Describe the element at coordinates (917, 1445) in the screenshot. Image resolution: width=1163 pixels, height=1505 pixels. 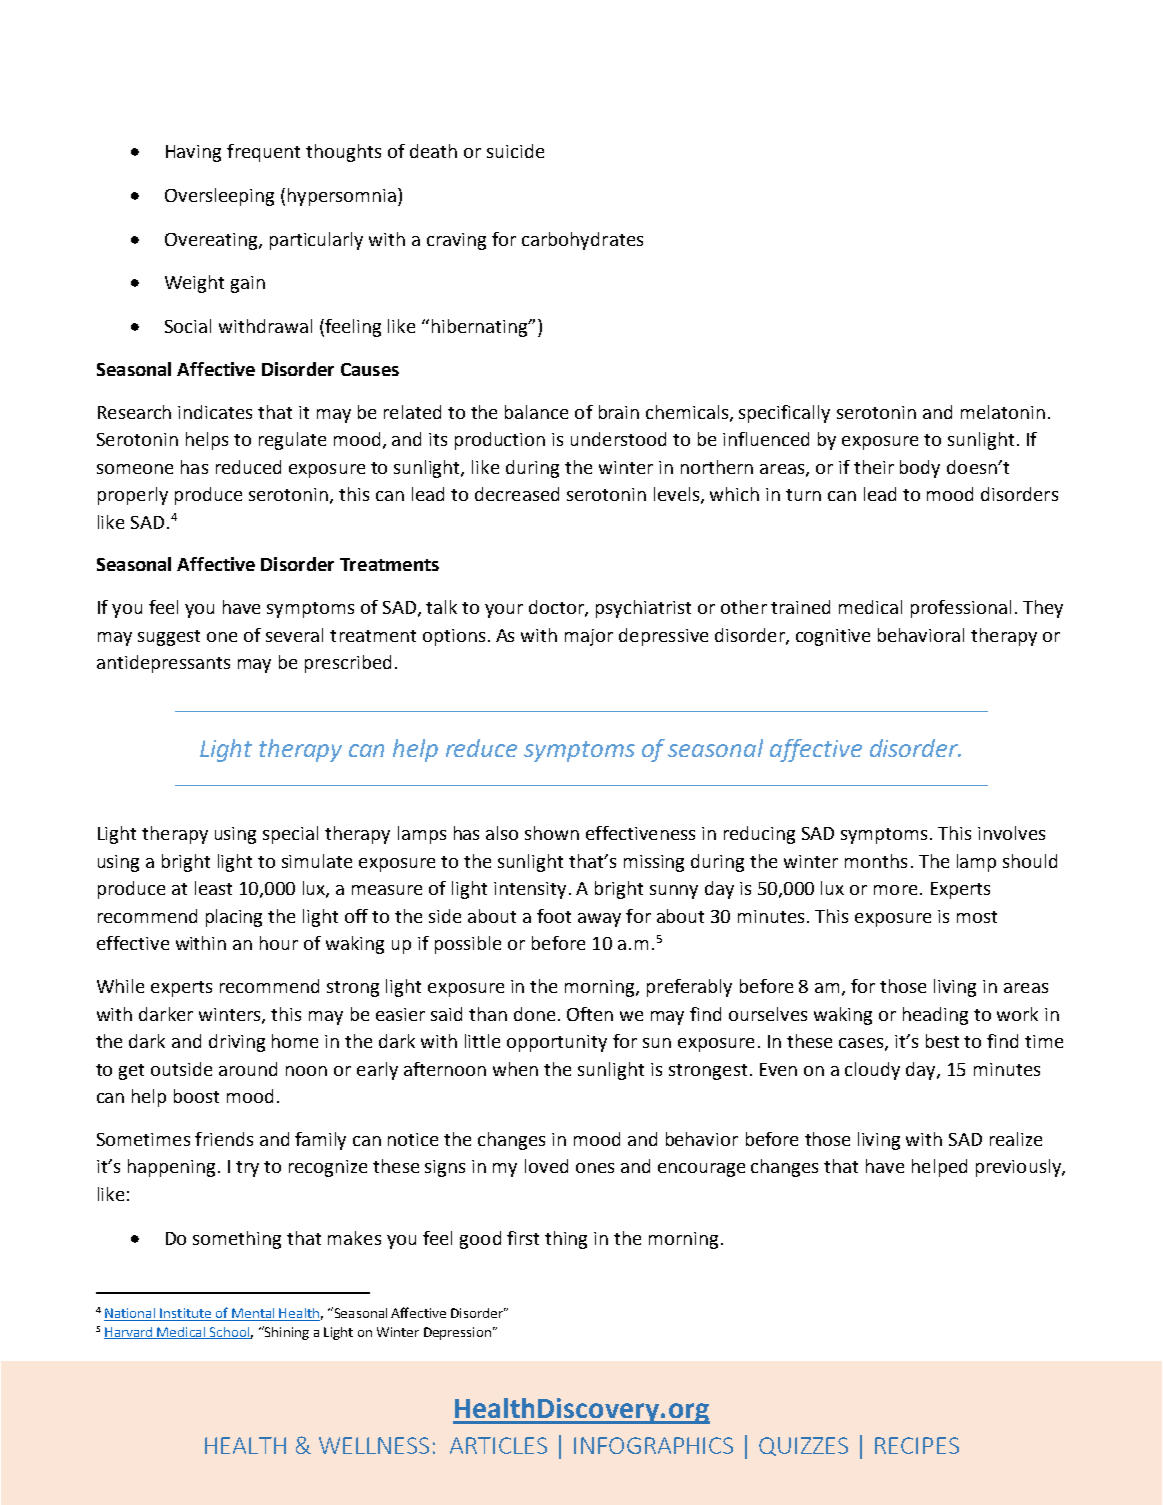
I see `RECIPES` at that location.
